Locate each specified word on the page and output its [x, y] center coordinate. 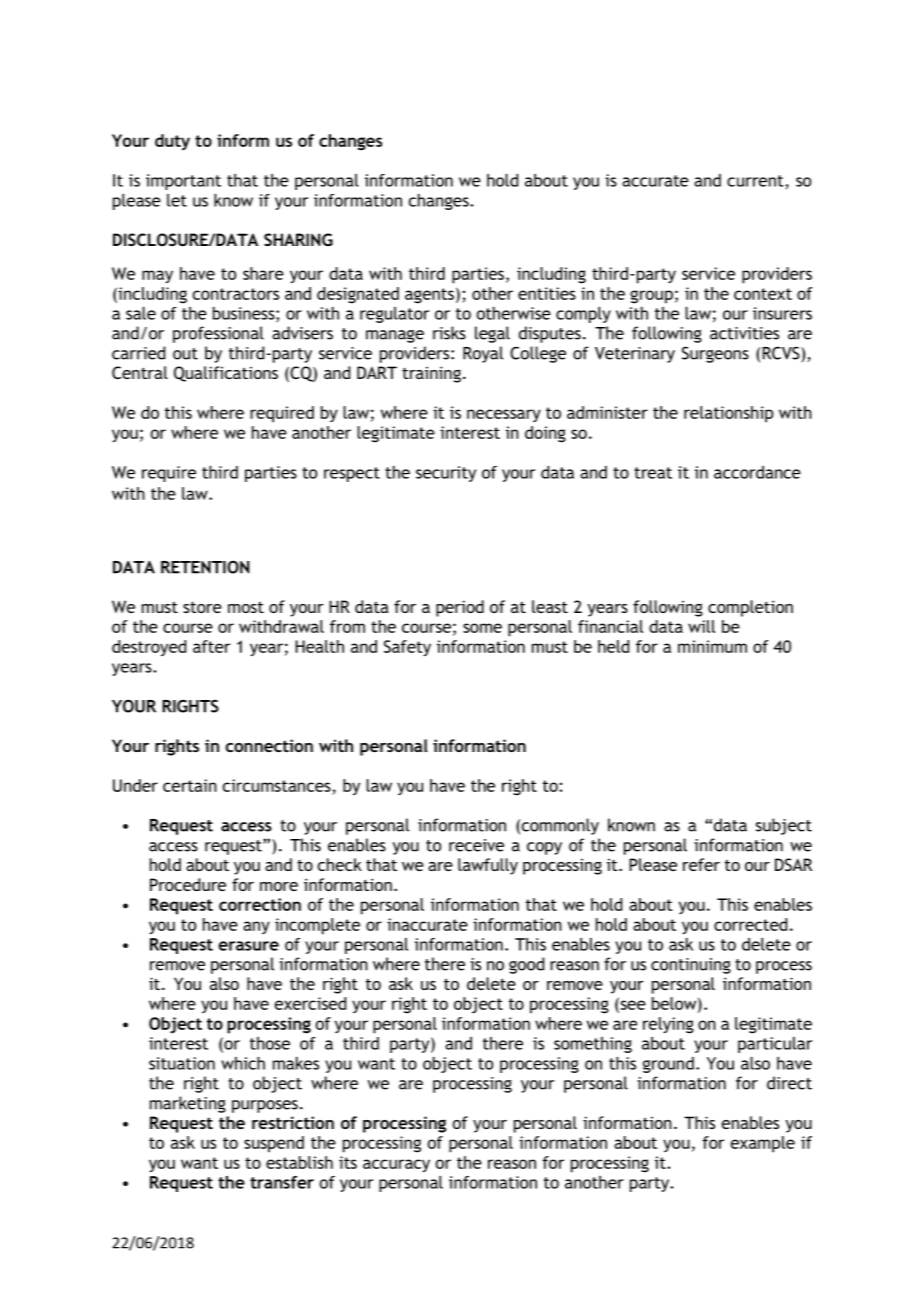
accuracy [396, 1165]
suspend [274, 1144]
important [183, 182]
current [755, 181]
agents [429, 296]
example [763, 1144]
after [211, 646]
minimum [712, 646]
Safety [407, 648]
